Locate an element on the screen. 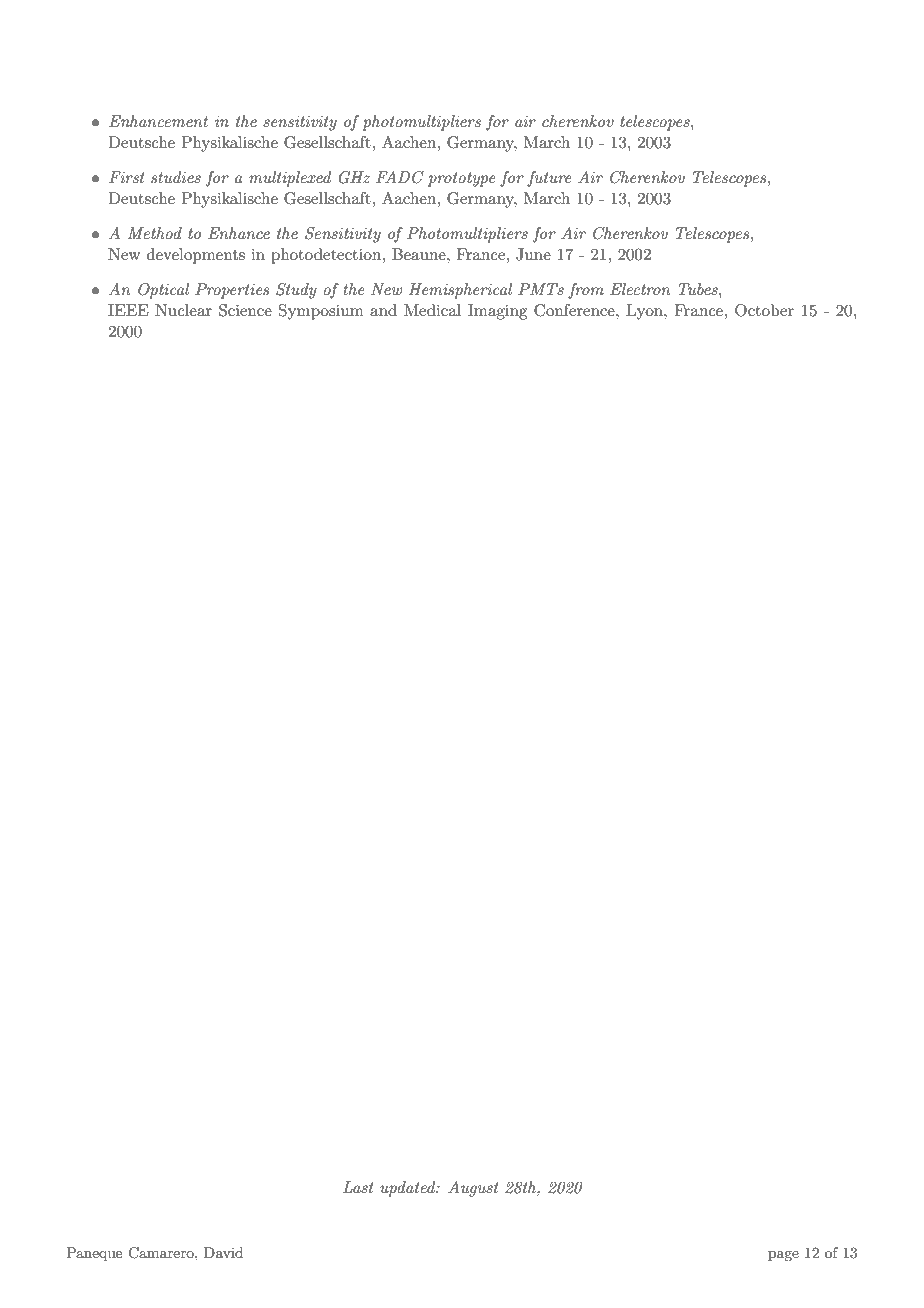 The width and height of the screenshot is (924, 1308). August is located at coordinates (473, 1189).
